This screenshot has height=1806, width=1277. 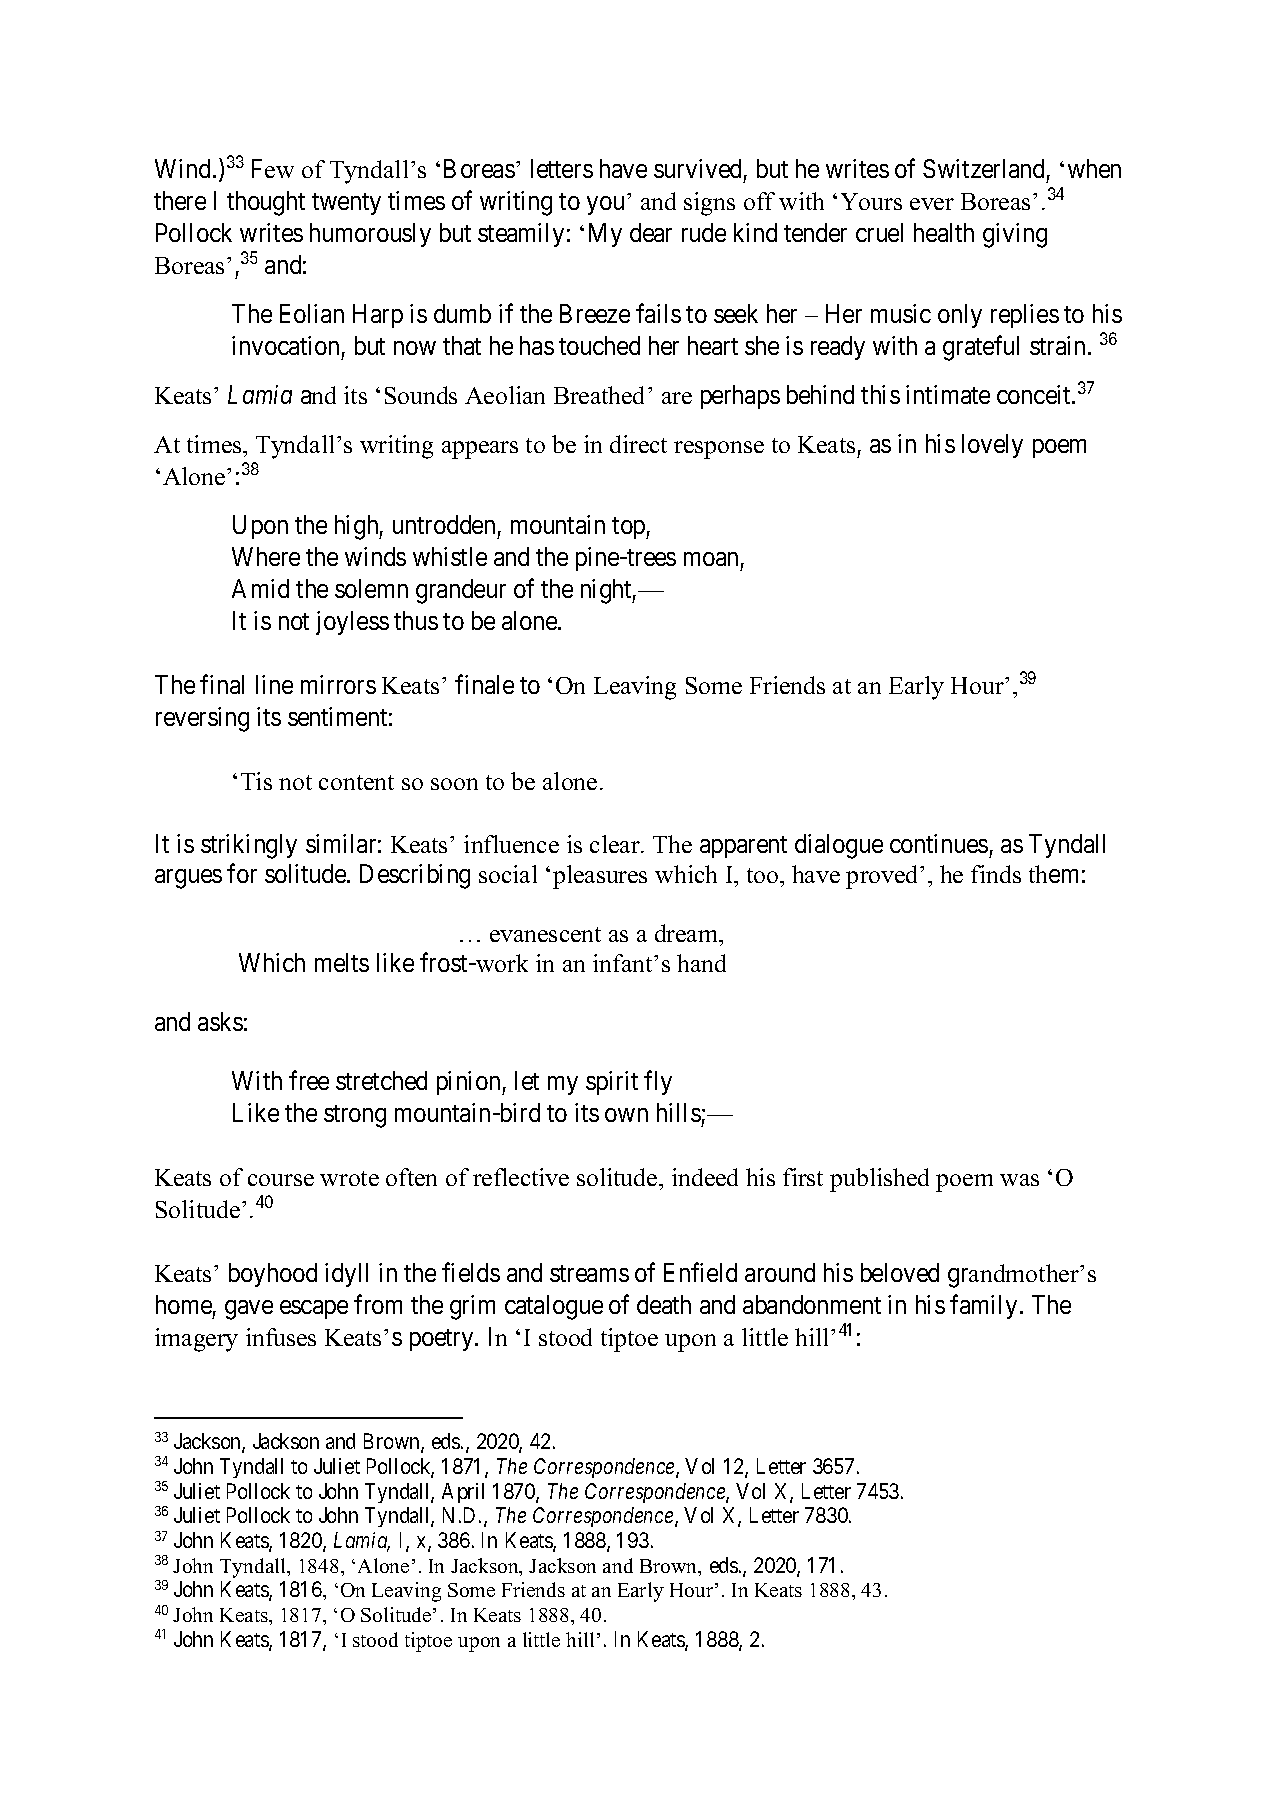 I want to click on top, so click(x=629, y=528).
